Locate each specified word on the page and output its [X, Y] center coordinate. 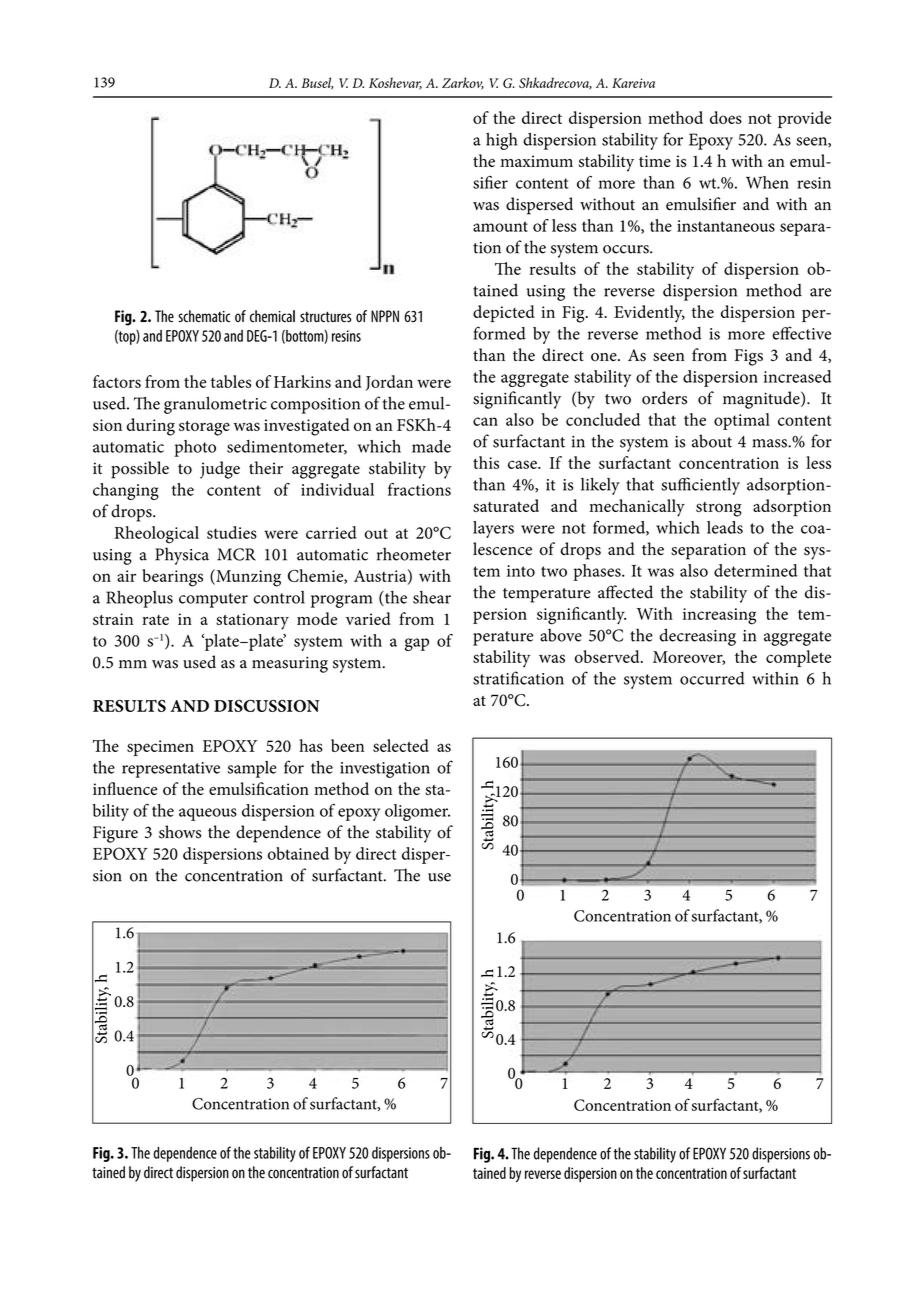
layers [493, 529]
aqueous [208, 814]
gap [417, 644]
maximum [536, 161]
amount [500, 226]
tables [231, 381]
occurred [712, 678]
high [501, 141]
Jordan [389, 383]
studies [232, 532]
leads [725, 527]
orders [664, 398]
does [726, 117]
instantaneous [726, 226]
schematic [204, 316]
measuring [290, 664]
